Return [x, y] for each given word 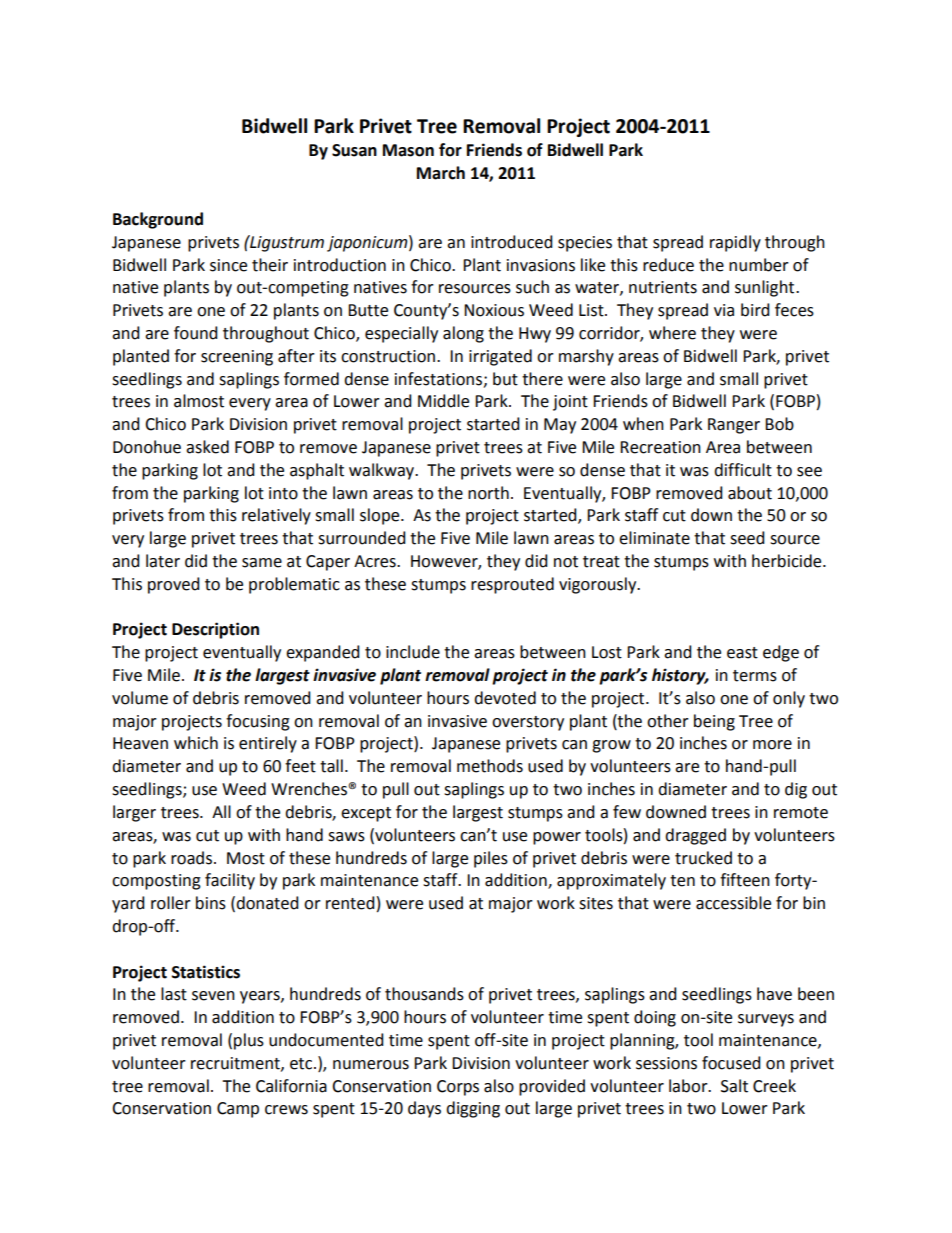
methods [490, 766]
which [196, 743]
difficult [743, 470]
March [441, 173]
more [772, 745]
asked [207, 447]
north [488, 493]
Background [158, 220]
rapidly [735, 243]
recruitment [236, 1064]
